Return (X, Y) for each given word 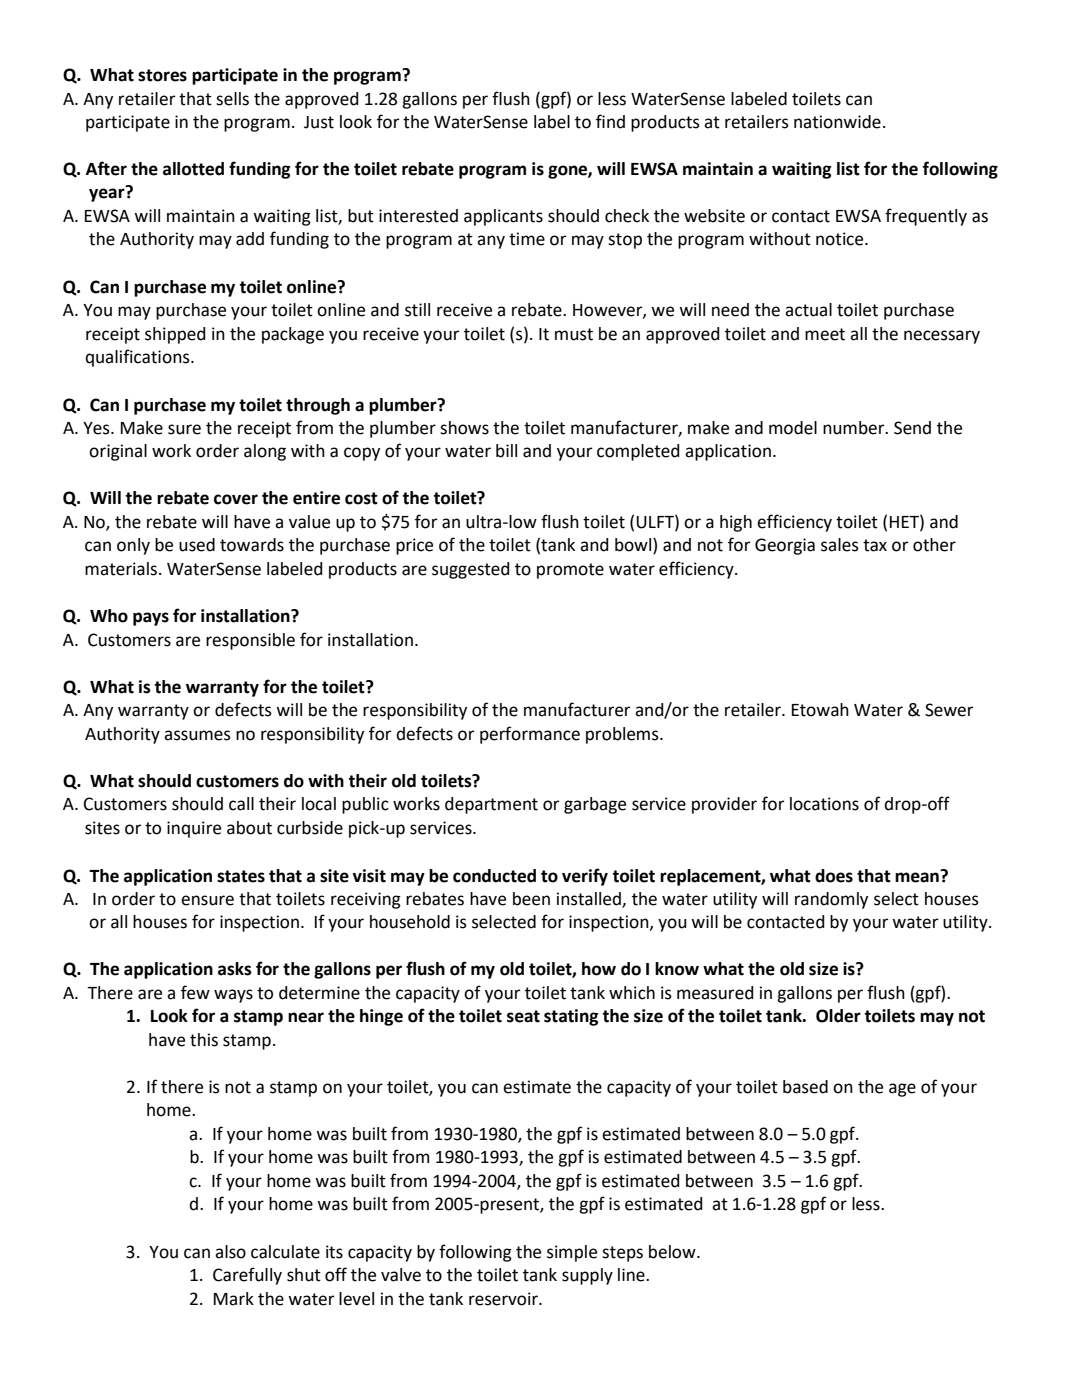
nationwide (837, 122)
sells (232, 99)
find (610, 121)
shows (464, 428)
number (855, 428)
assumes (197, 735)
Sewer (949, 710)
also (230, 1252)
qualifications (138, 358)
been (531, 899)
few (195, 992)
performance (530, 735)
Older (838, 1016)
